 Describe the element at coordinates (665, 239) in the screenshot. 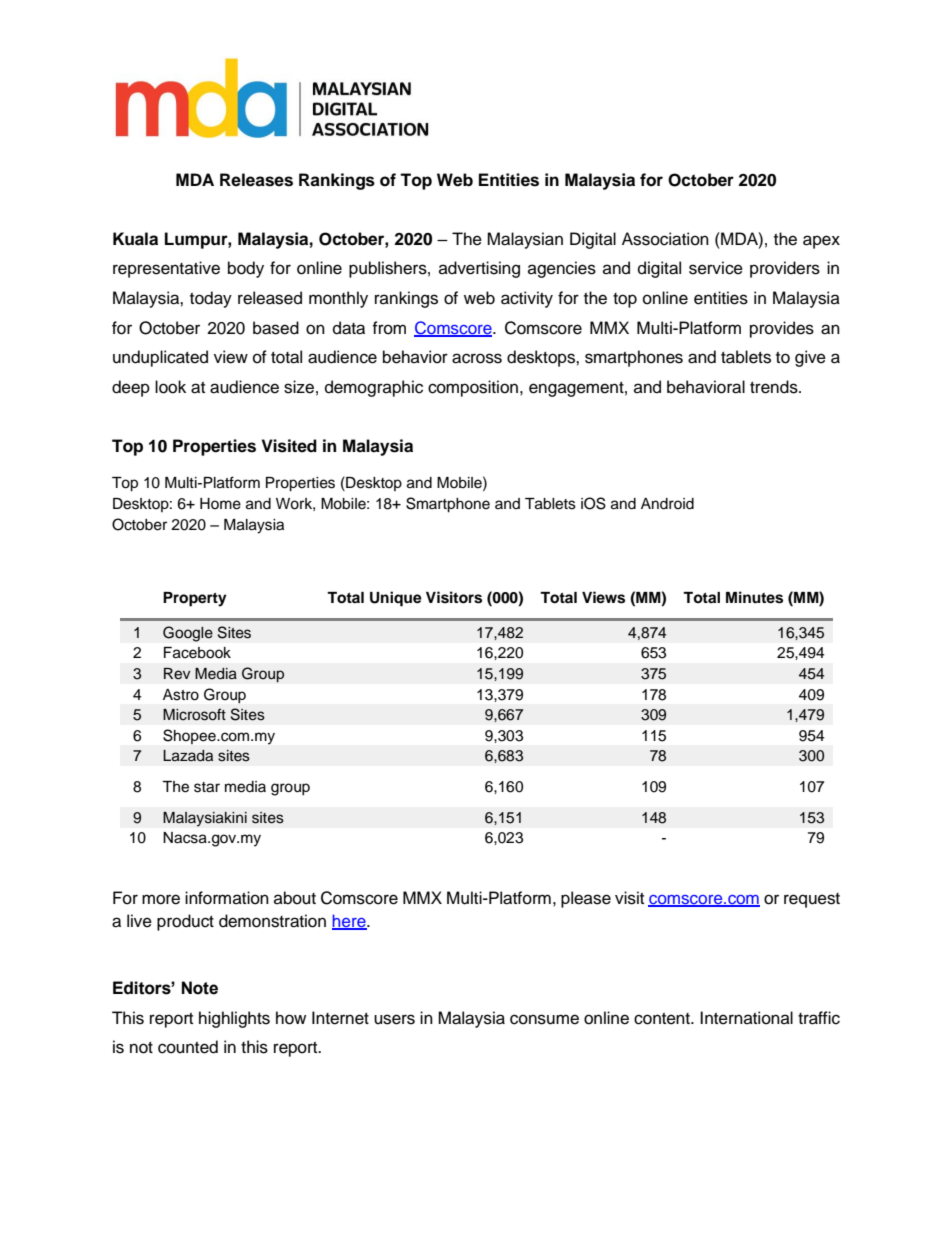

I see `Association` at that location.
